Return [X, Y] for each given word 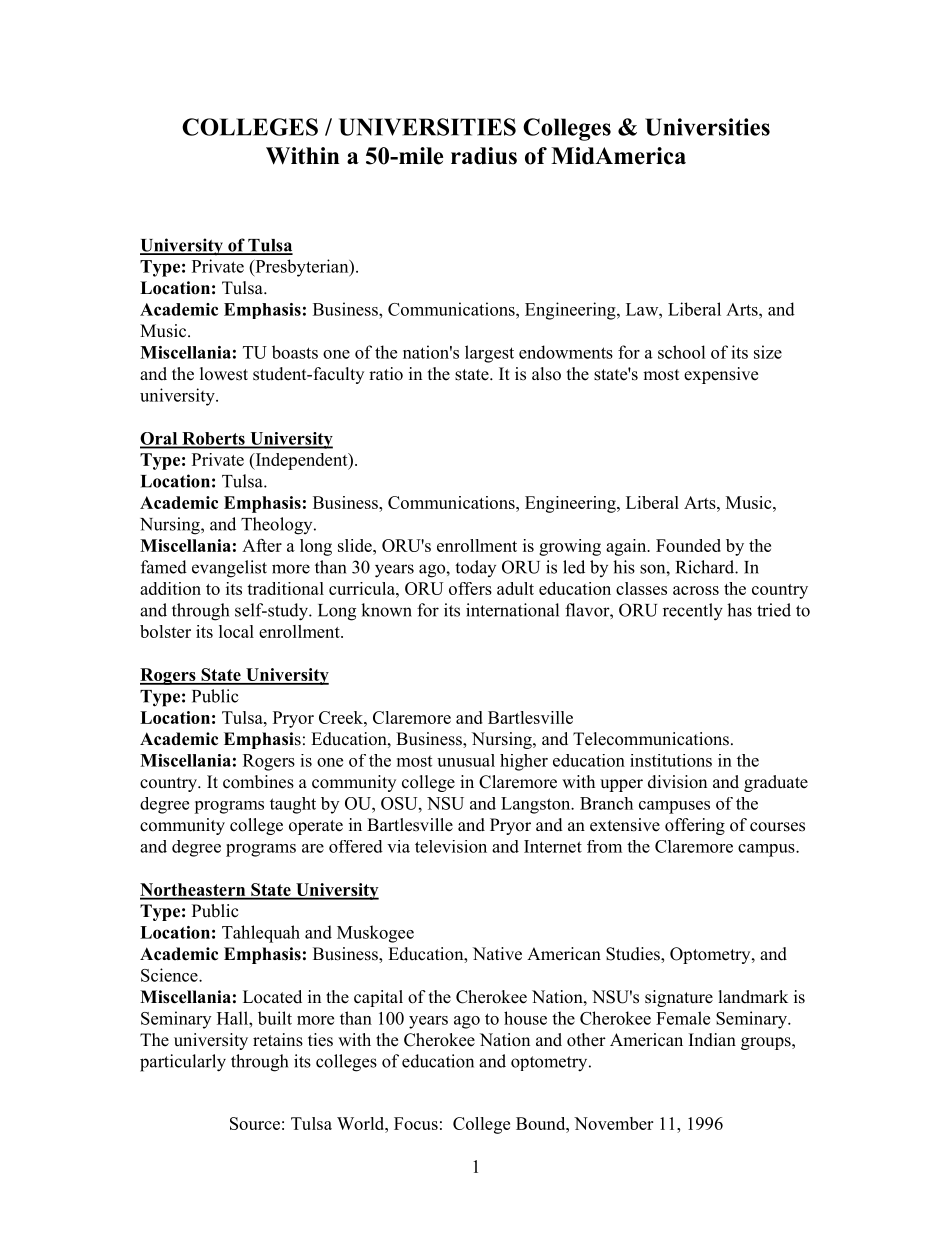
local [236, 631]
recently [693, 612]
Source [255, 1123]
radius [484, 156]
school [682, 352]
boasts [295, 352]
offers [470, 588]
